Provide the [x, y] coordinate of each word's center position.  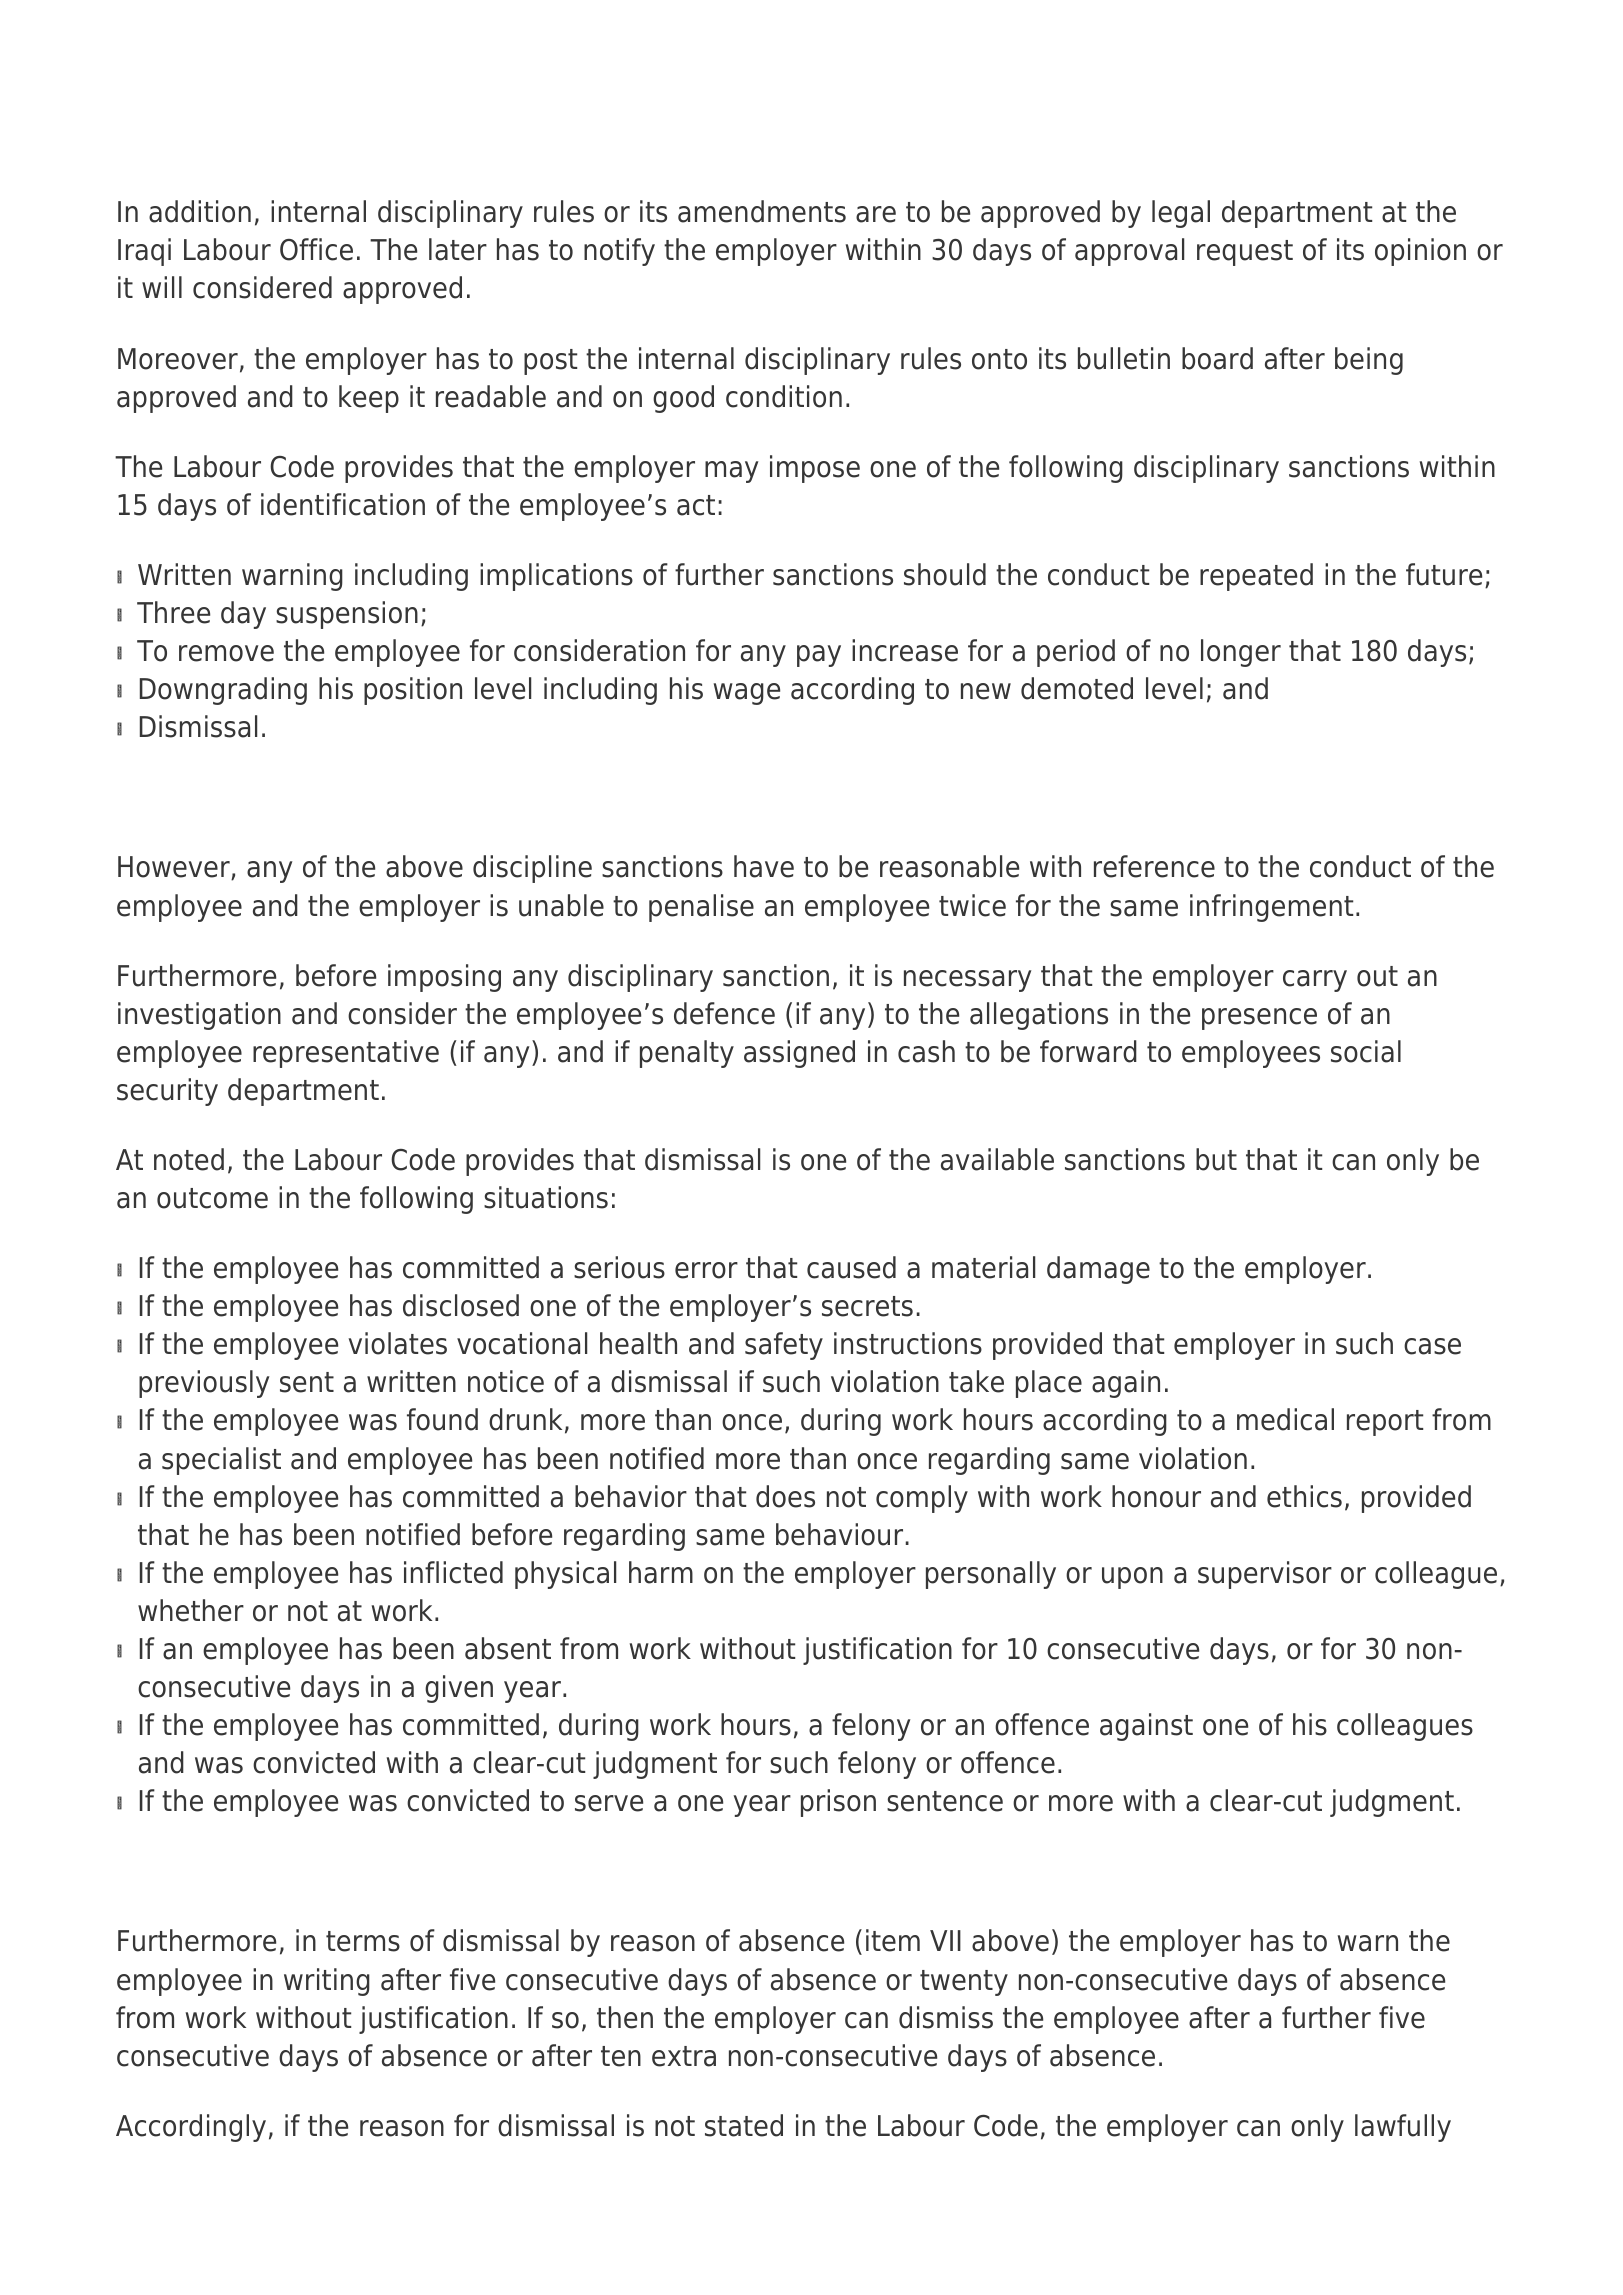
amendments [762, 211]
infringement [1271, 908]
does [785, 1496]
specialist [221, 1461]
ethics [1304, 1496]
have [764, 866]
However [175, 868]
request [1245, 253]
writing [327, 1982]
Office [316, 249]
